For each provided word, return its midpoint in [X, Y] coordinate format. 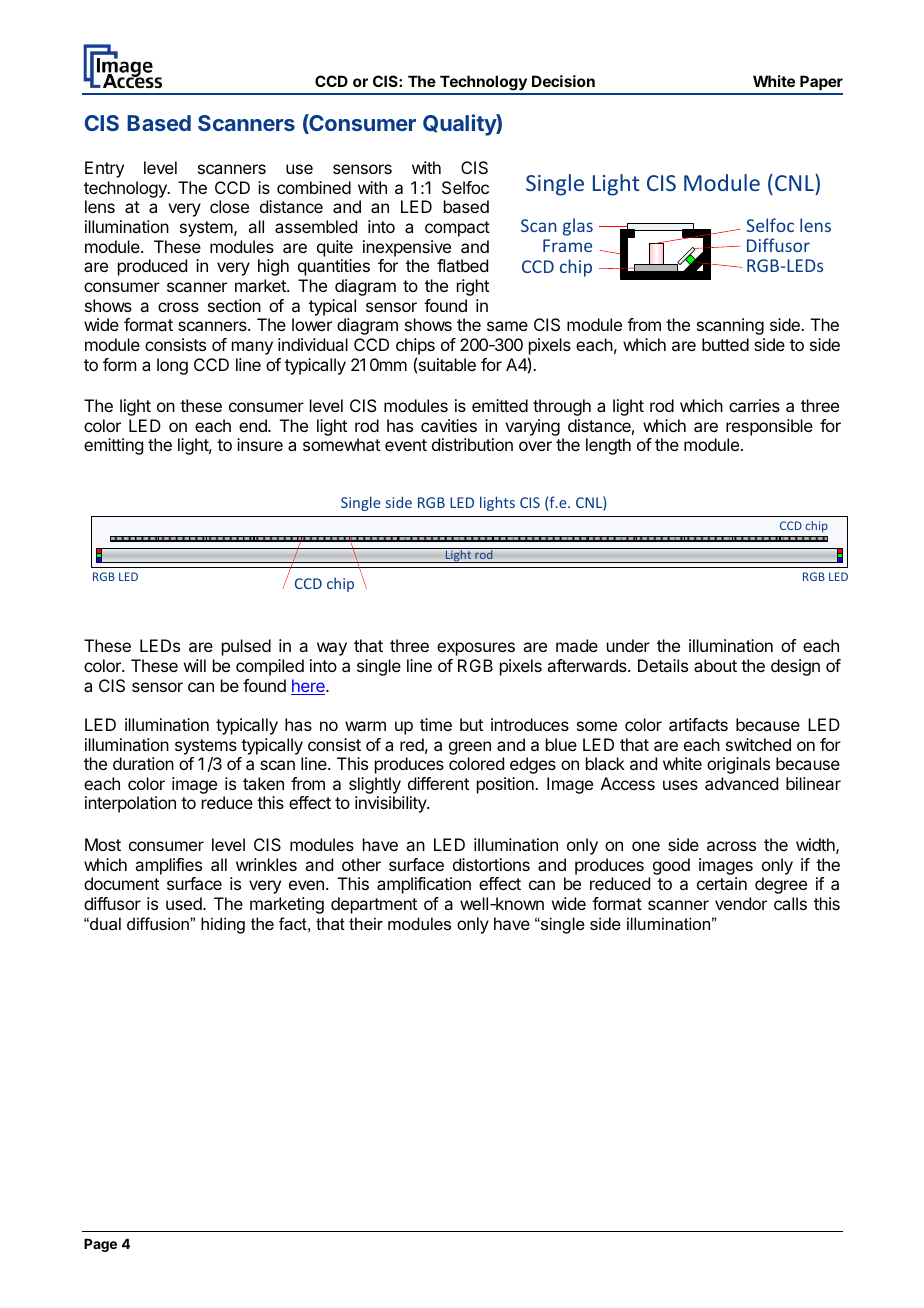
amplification [424, 885]
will [195, 665]
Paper [820, 84]
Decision [563, 81]
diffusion [159, 923]
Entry [104, 169]
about [715, 665]
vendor [741, 903]
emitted [500, 405]
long [172, 366]
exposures [476, 649]
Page [100, 1245]
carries [754, 405]
